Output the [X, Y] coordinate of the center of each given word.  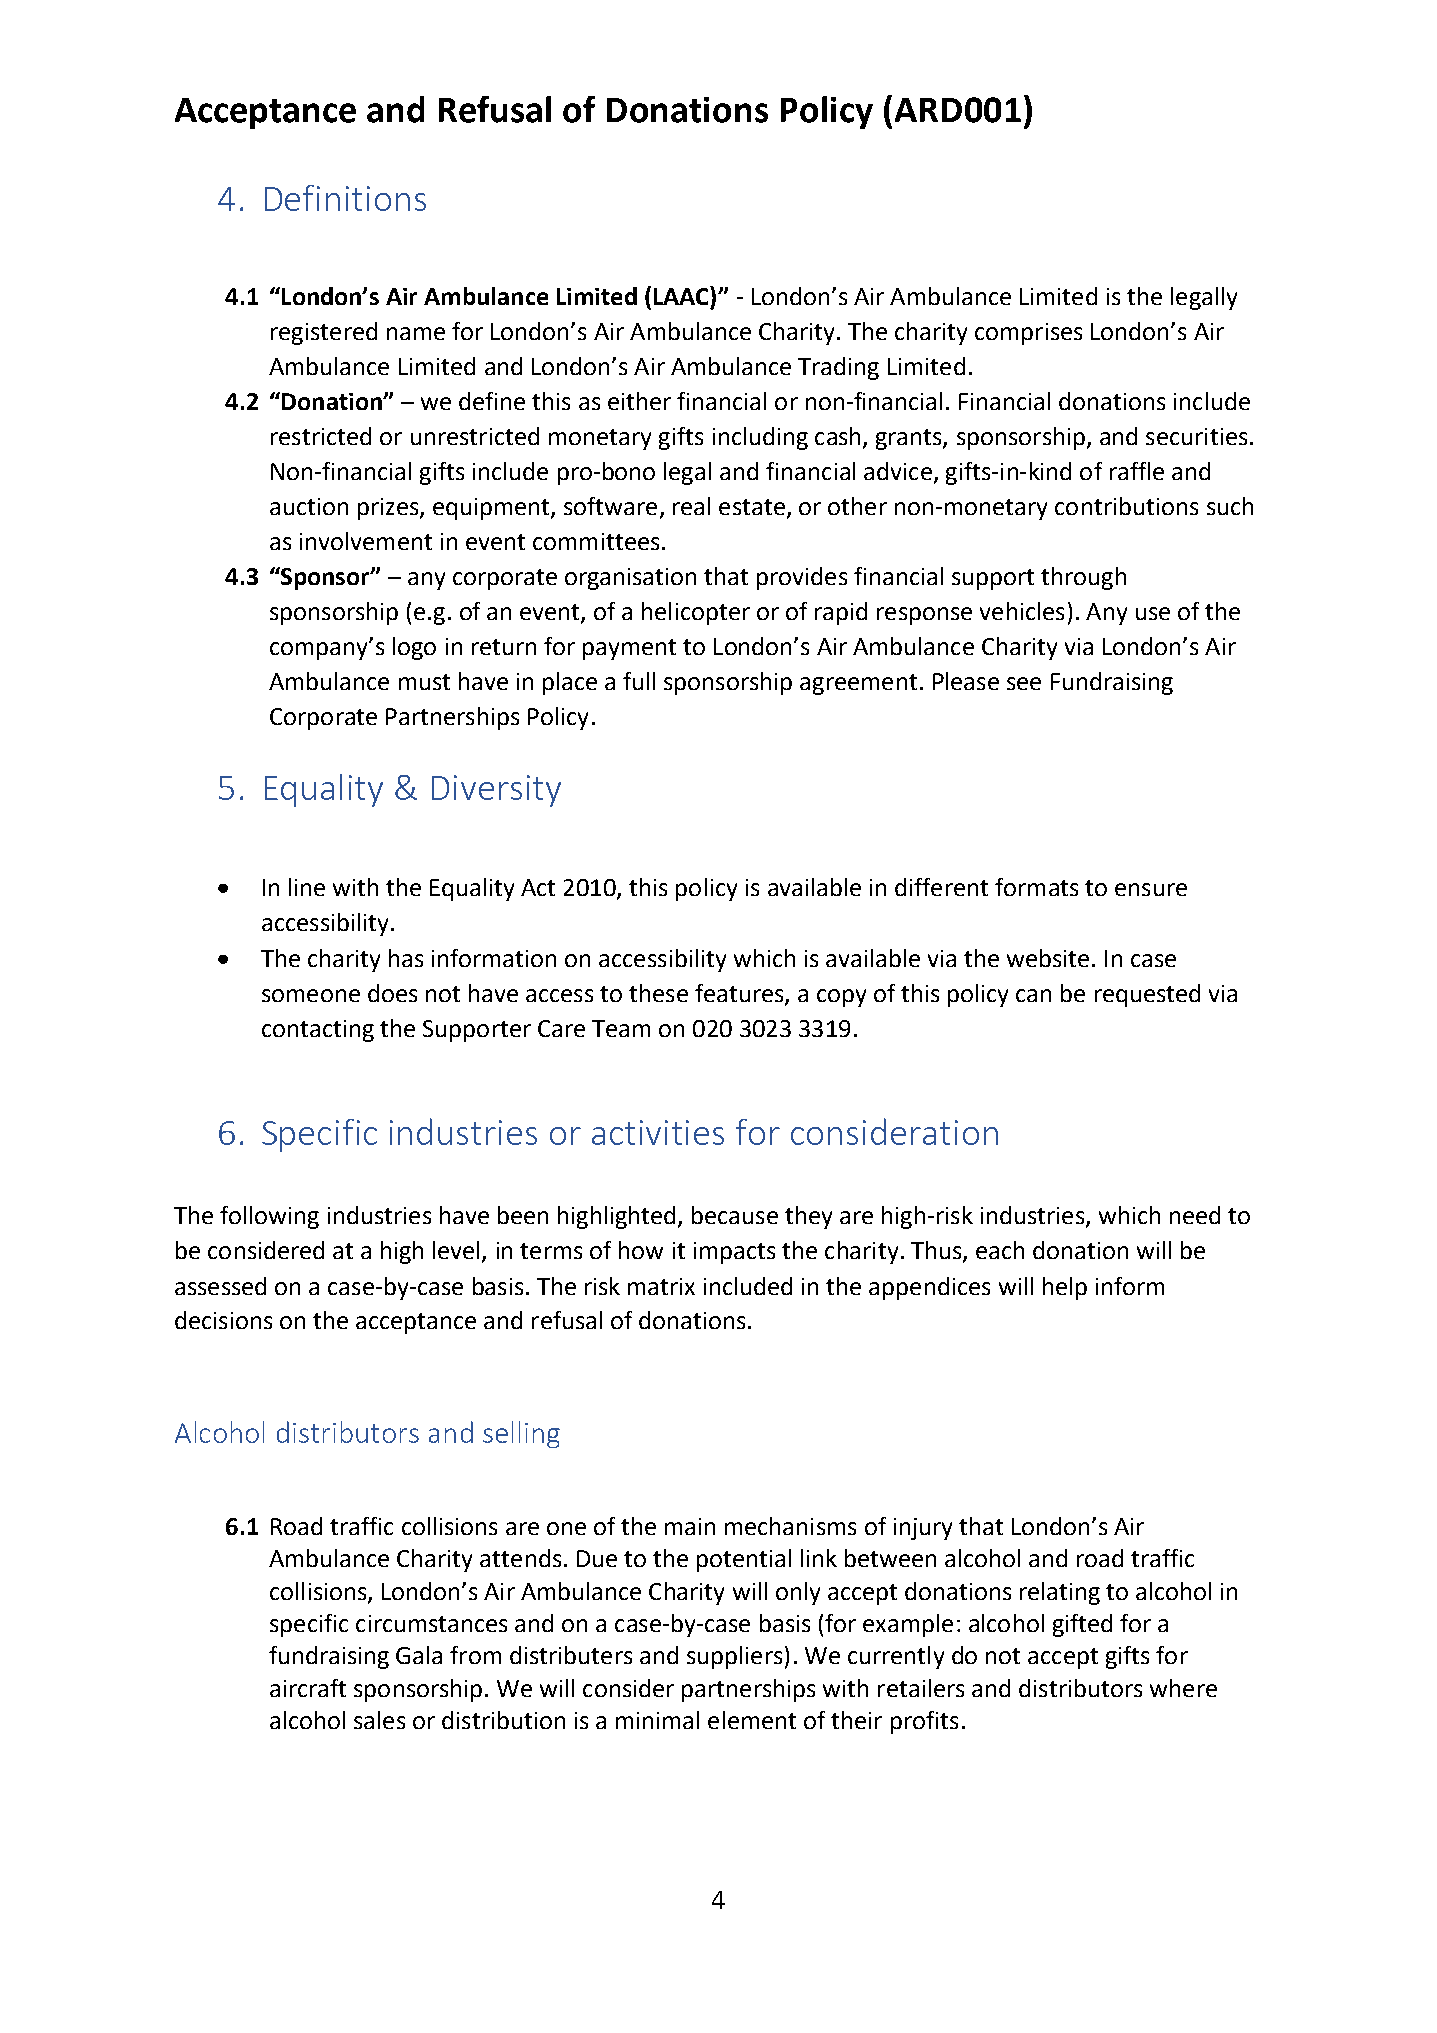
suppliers [734, 1657]
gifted [1082, 1625]
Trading [838, 368]
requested [1147, 995]
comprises [1028, 334]
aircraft [308, 1688]
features [740, 994]
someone [311, 995]
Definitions [345, 198]
